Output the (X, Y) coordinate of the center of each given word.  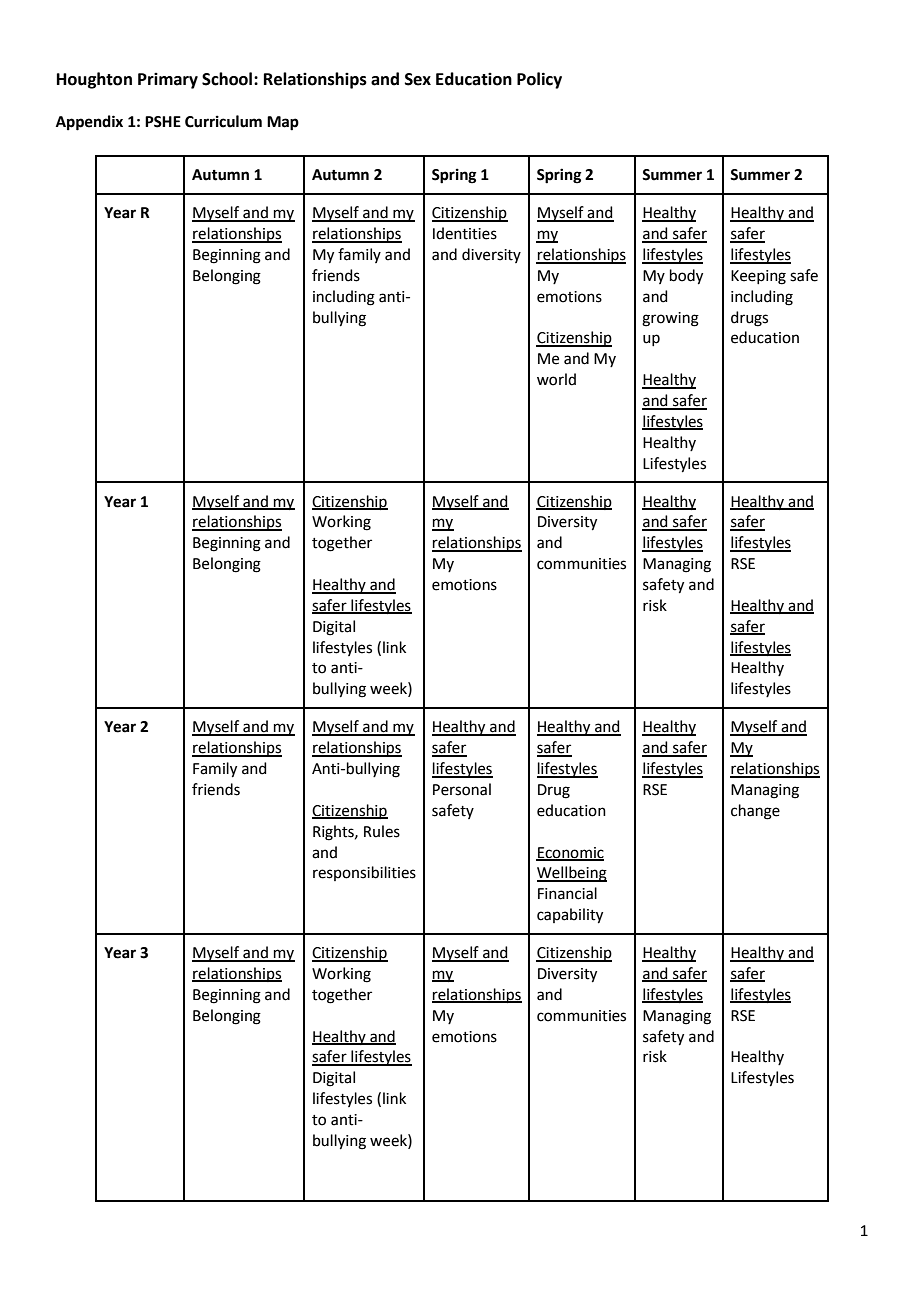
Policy (539, 80)
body (686, 277)
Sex (418, 79)
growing (670, 319)
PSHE (163, 122)
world (556, 379)
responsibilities (364, 873)
